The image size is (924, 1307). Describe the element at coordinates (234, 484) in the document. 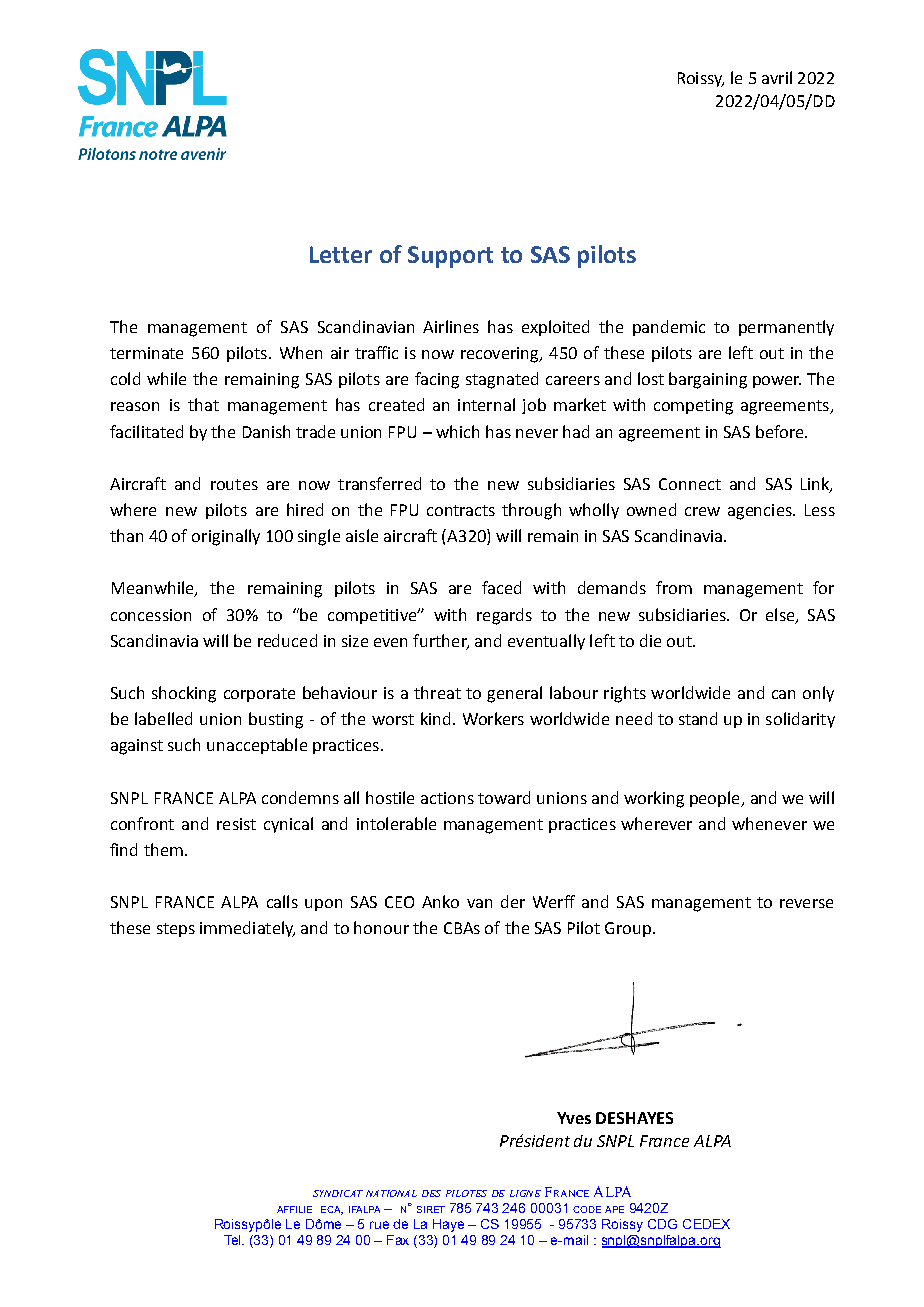

I see `routes` at that location.
